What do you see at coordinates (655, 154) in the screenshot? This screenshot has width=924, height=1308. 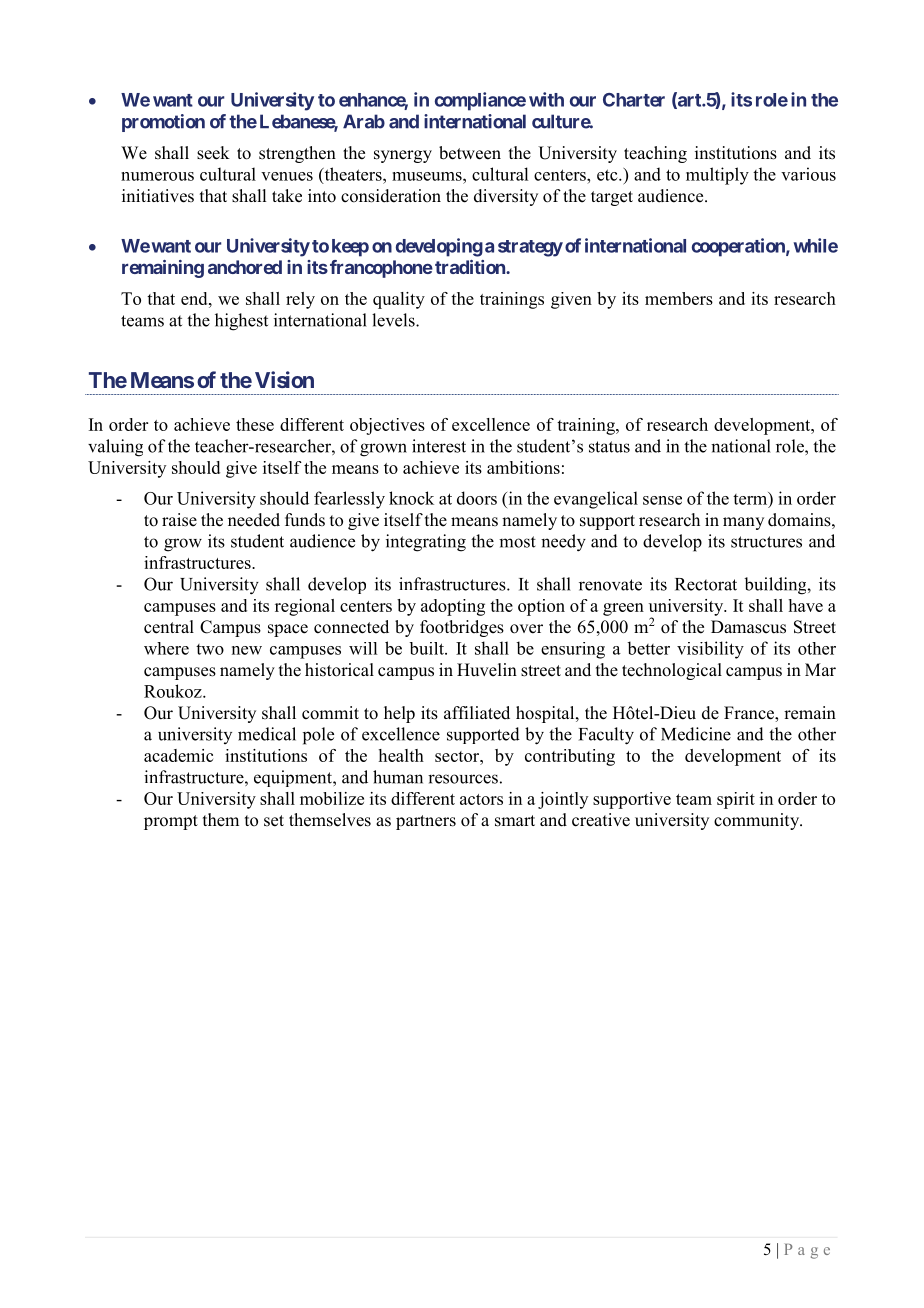 I see `teaching` at bounding box center [655, 154].
